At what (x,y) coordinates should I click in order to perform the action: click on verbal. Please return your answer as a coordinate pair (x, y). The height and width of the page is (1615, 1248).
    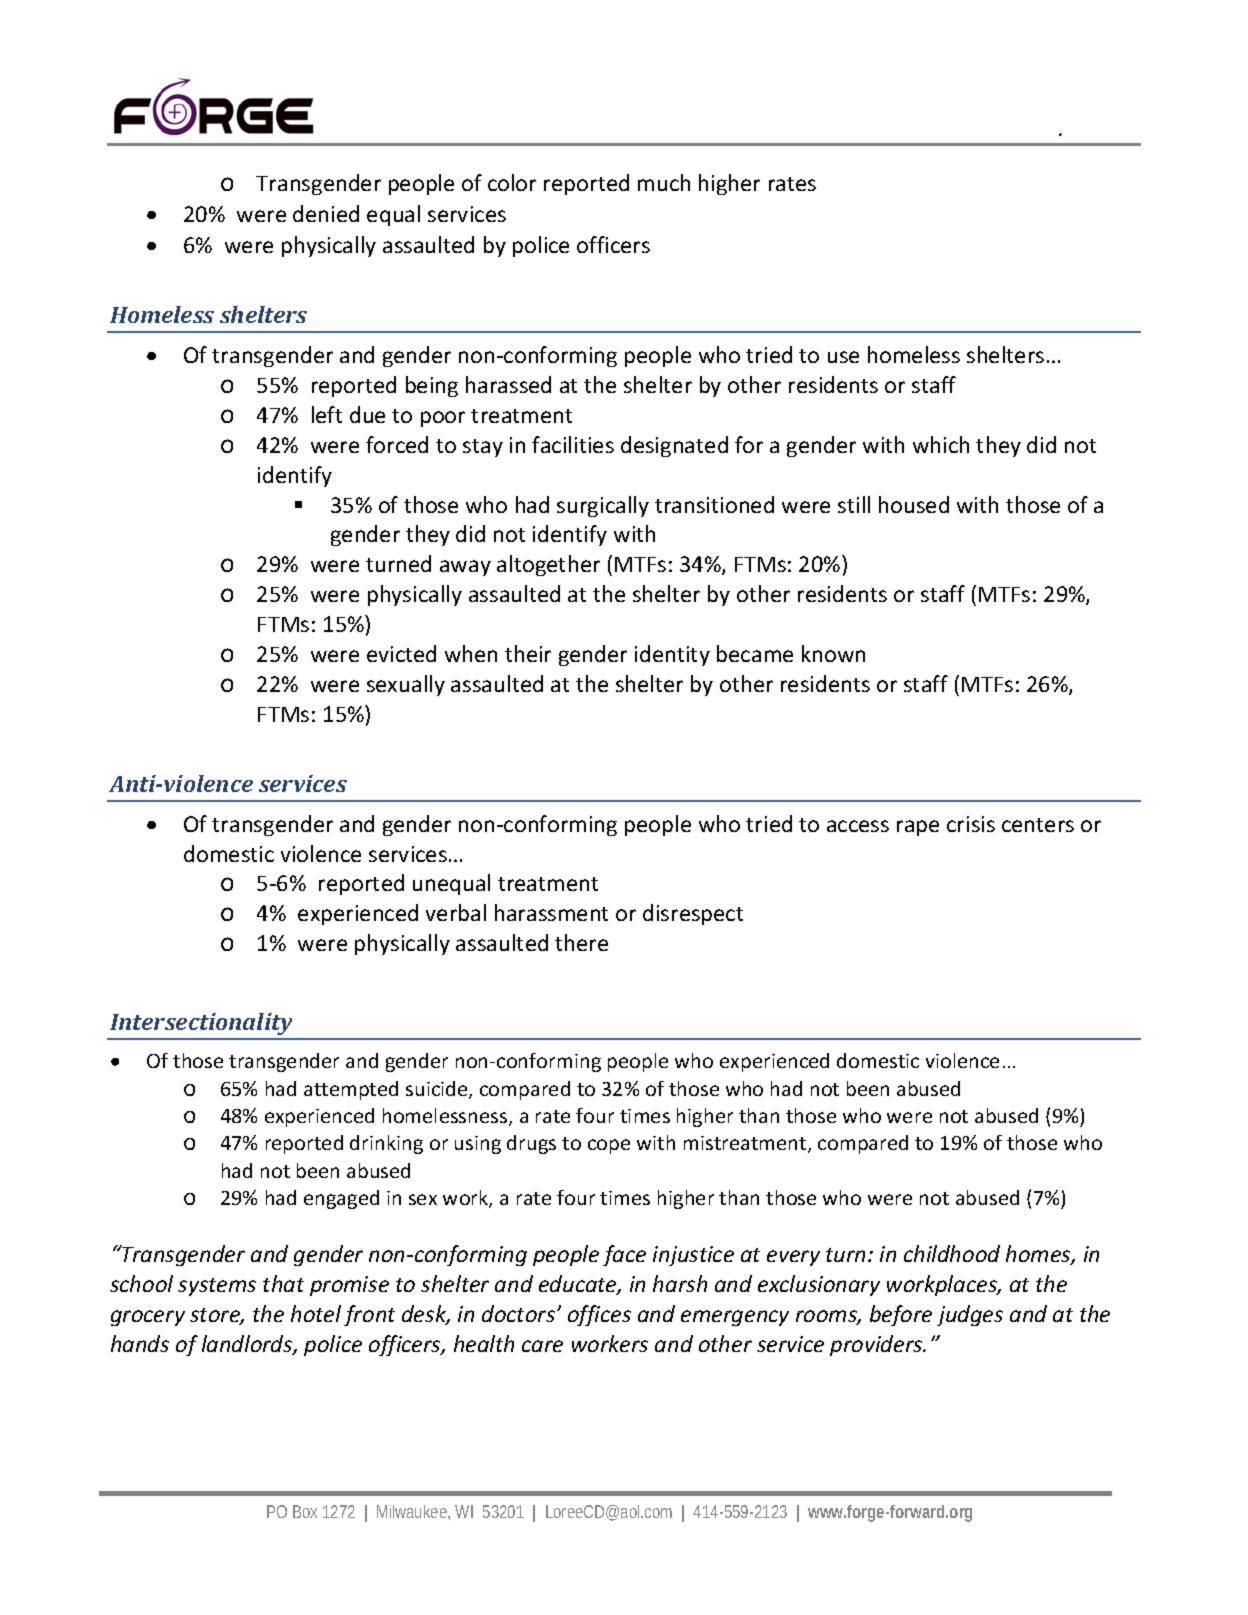
    Looking at the image, I should click on (456, 912).
